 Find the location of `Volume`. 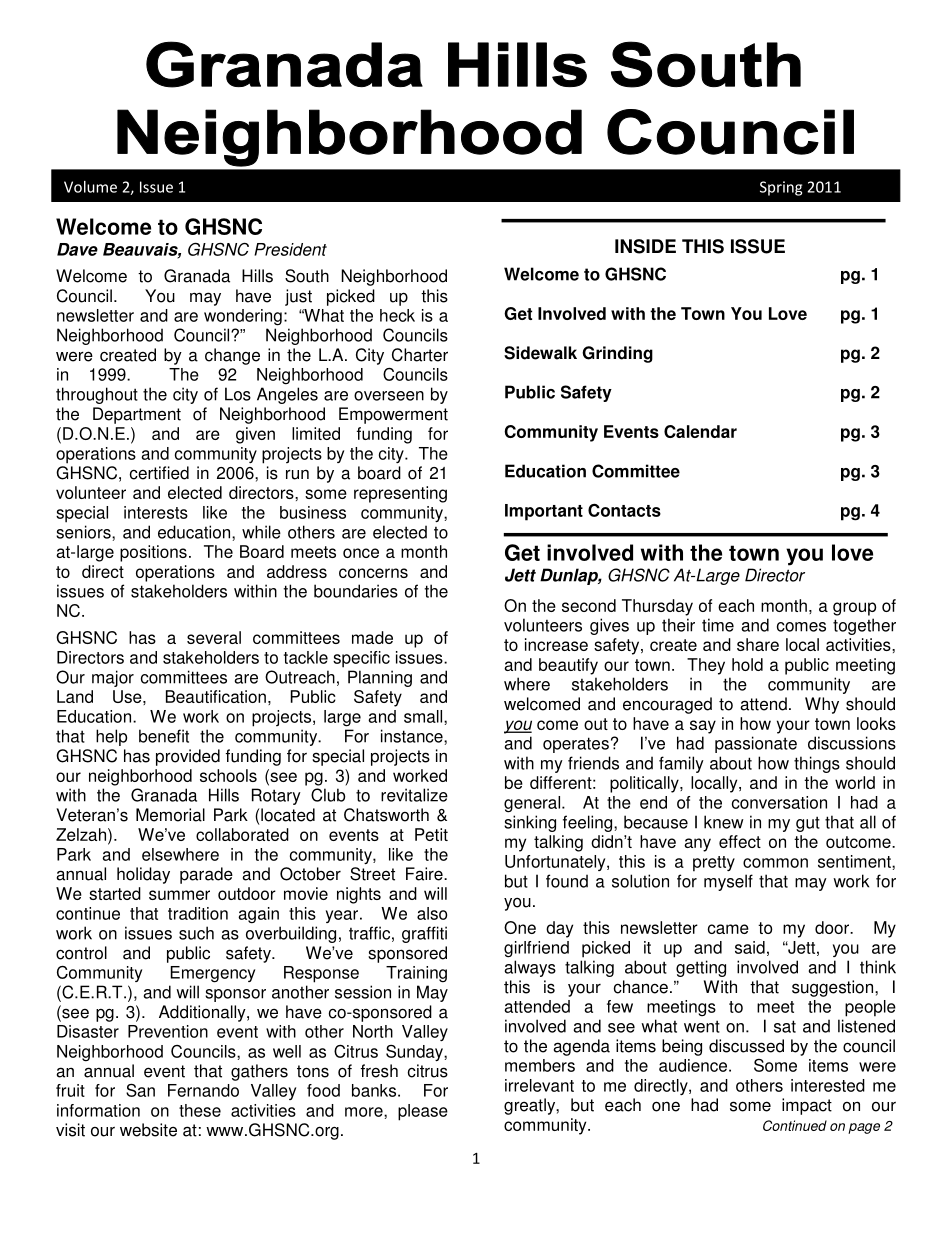

Volume is located at coordinates (90, 187).
